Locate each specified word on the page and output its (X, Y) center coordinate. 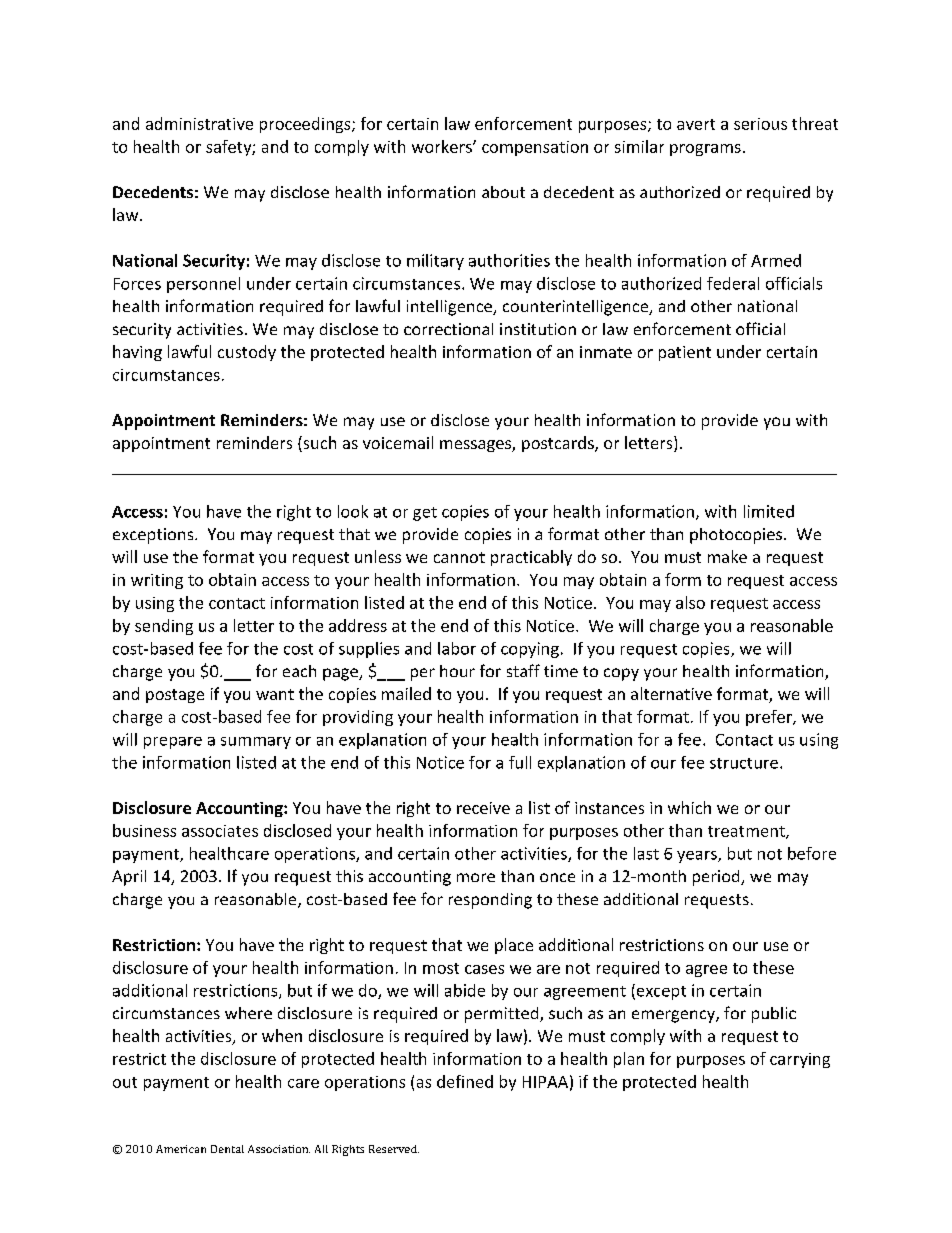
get (425, 514)
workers (443, 146)
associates (220, 831)
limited (769, 511)
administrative (199, 123)
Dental (227, 1149)
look (353, 511)
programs (705, 150)
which (689, 807)
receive (483, 808)
